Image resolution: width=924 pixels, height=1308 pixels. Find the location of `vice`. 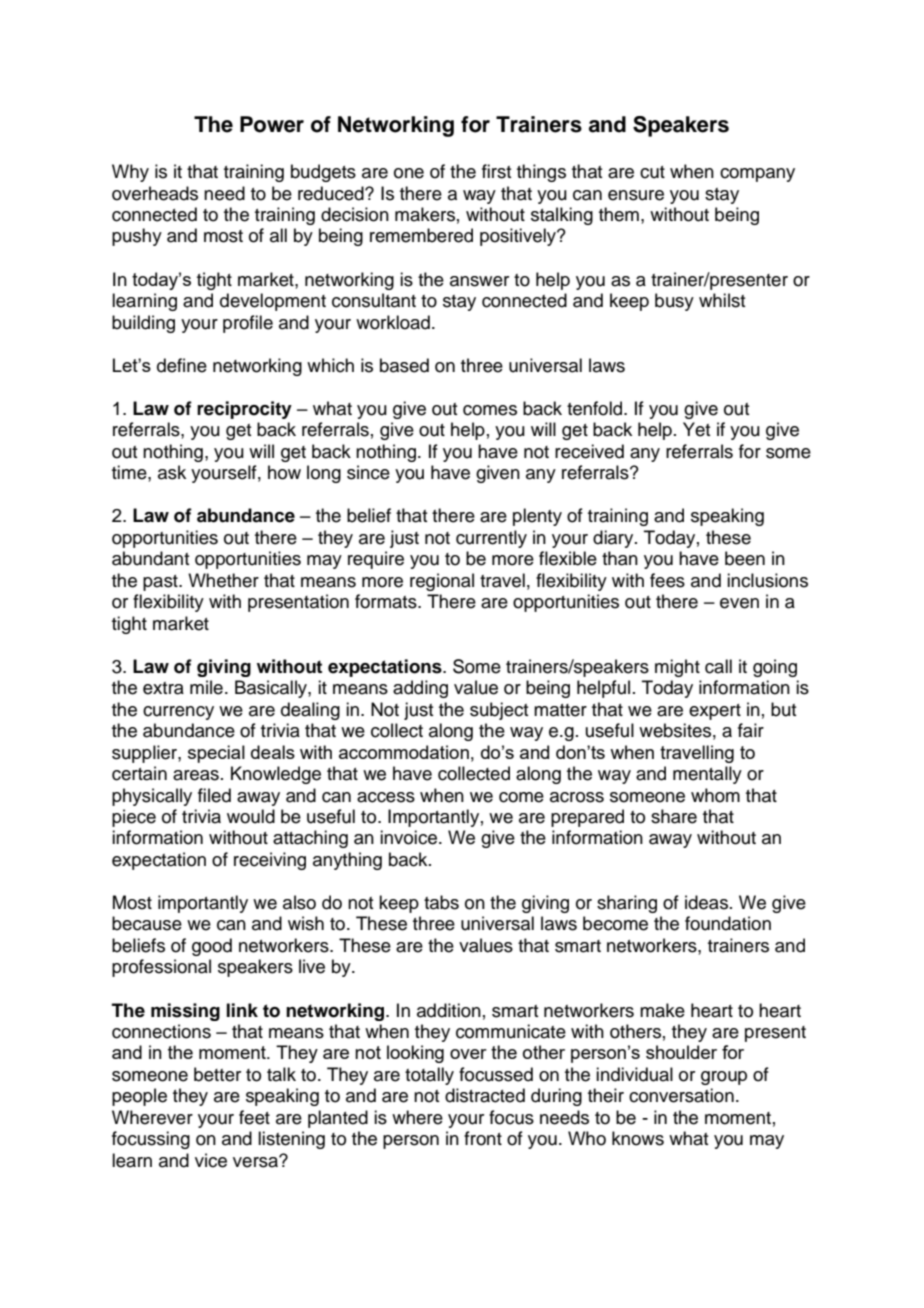

vice is located at coordinates (211, 1160).
